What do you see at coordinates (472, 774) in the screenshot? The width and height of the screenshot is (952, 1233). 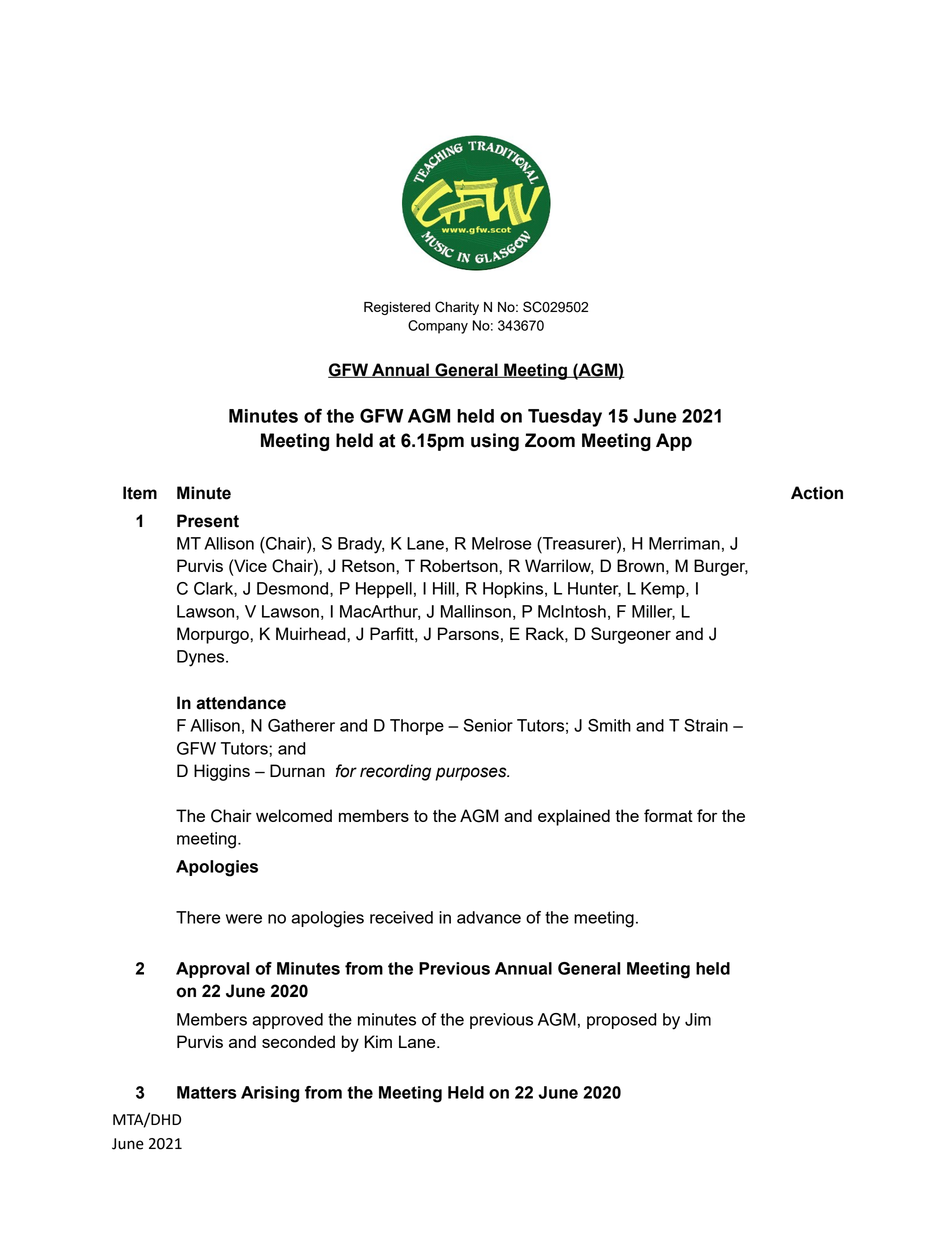 I see `purposes` at bounding box center [472, 774].
